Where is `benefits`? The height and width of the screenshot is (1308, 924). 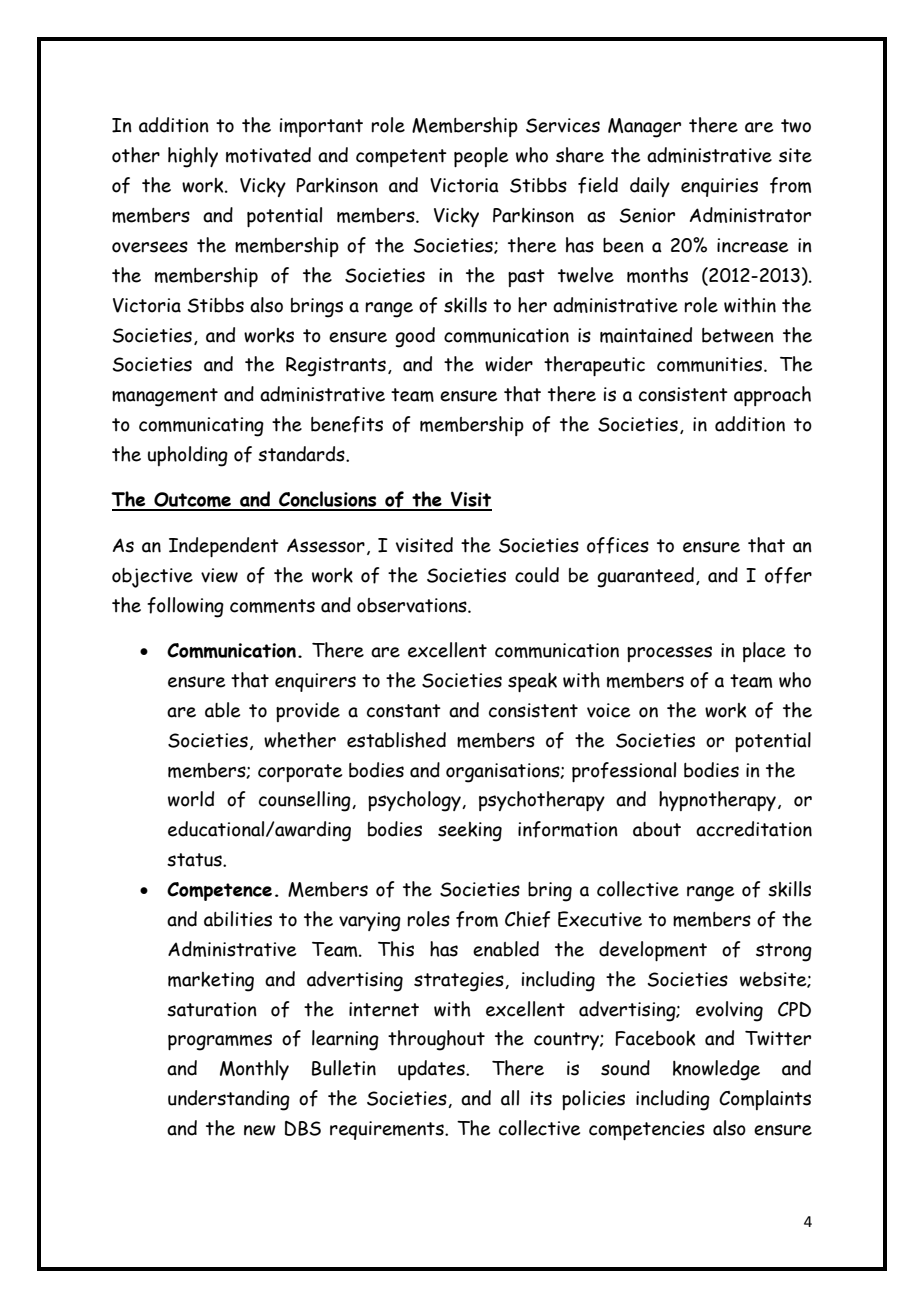
benefits is located at coordinates (347, 424).
